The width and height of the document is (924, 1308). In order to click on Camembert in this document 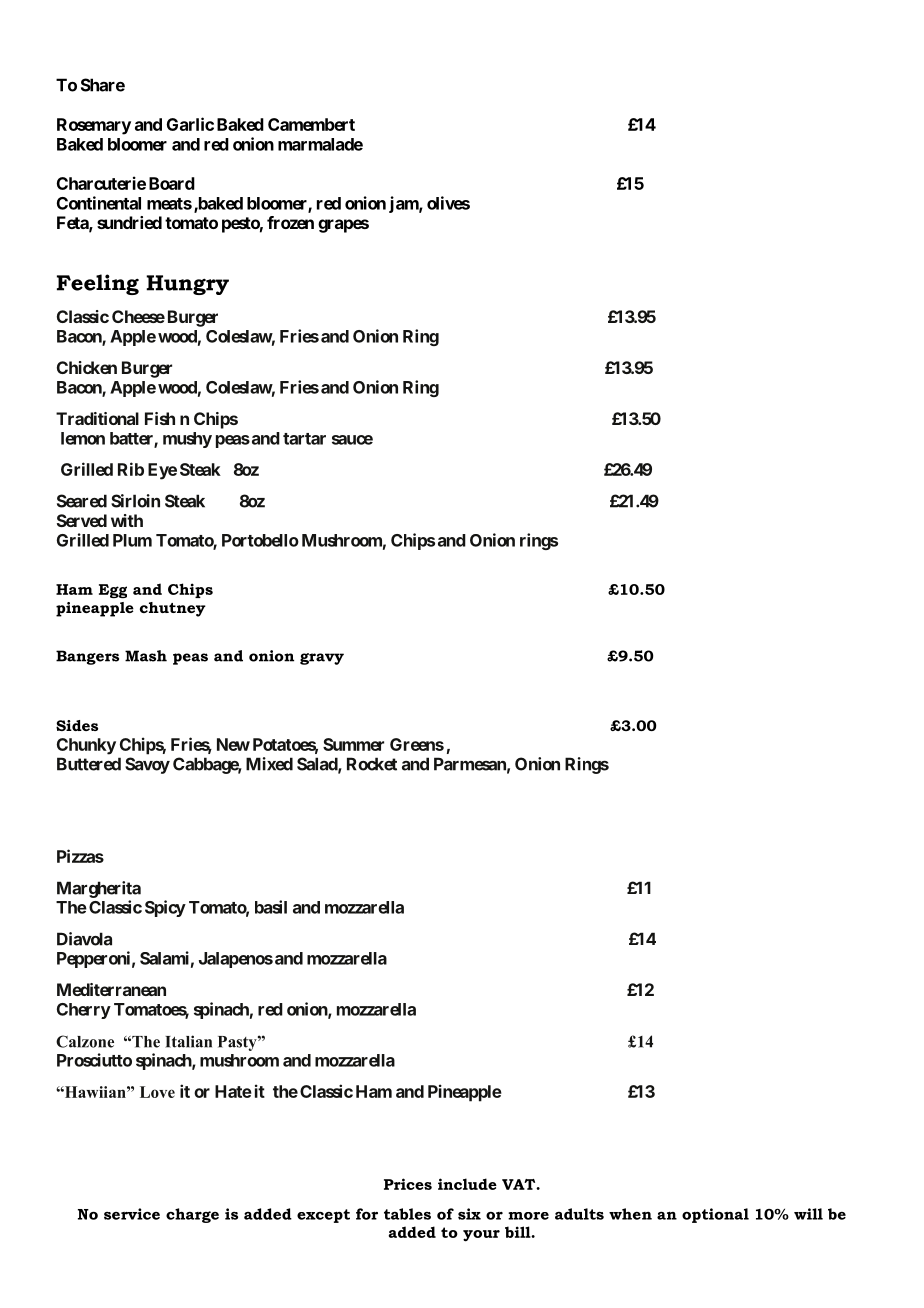, I will do `click(311, 124)`.
